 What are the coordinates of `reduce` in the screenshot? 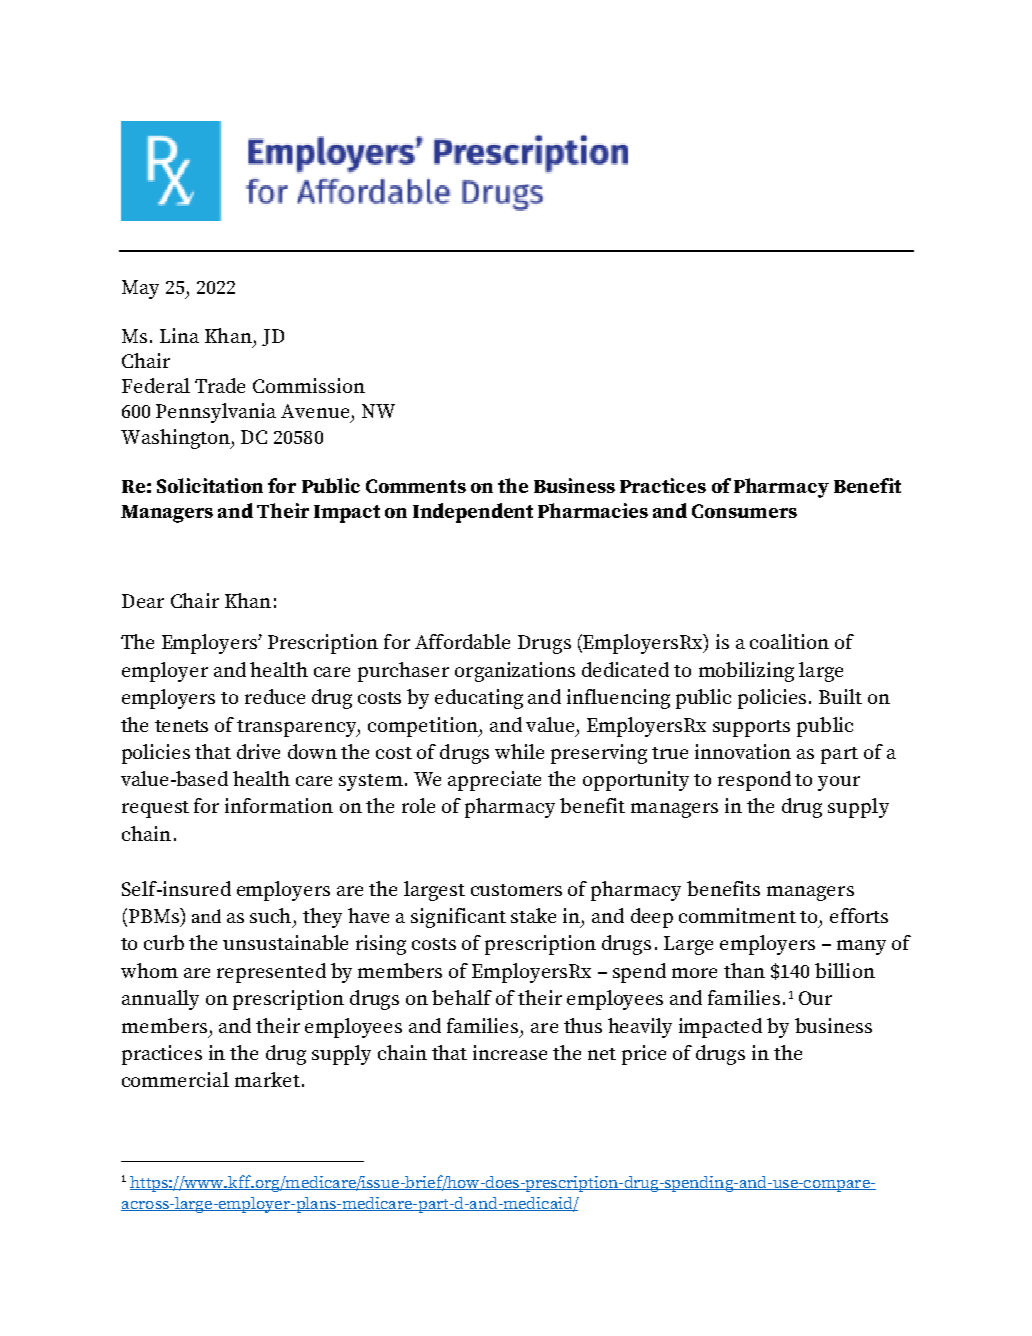 It's located at (275, 696).
